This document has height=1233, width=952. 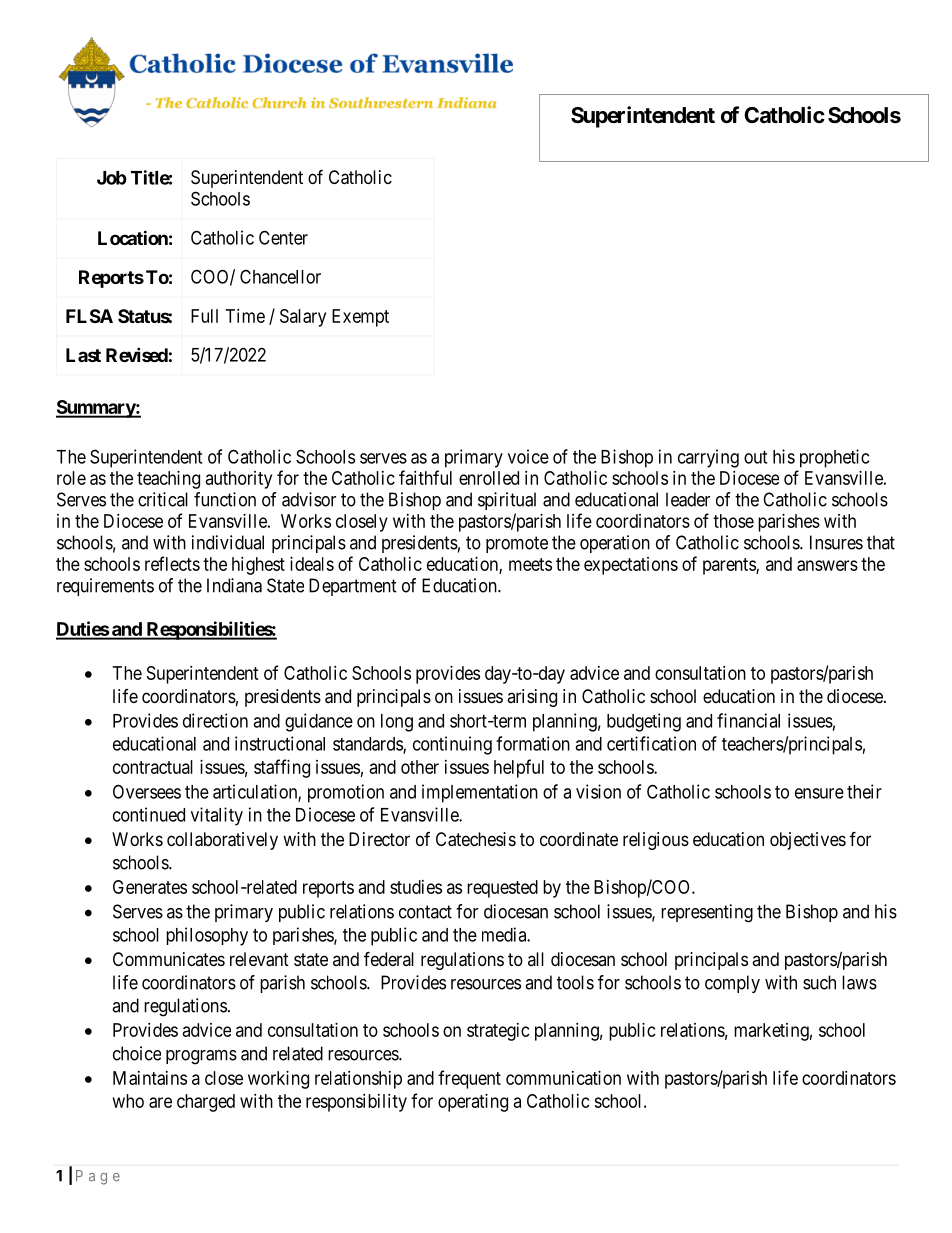 I want to click on requirements, so click(x=105, y=587).
